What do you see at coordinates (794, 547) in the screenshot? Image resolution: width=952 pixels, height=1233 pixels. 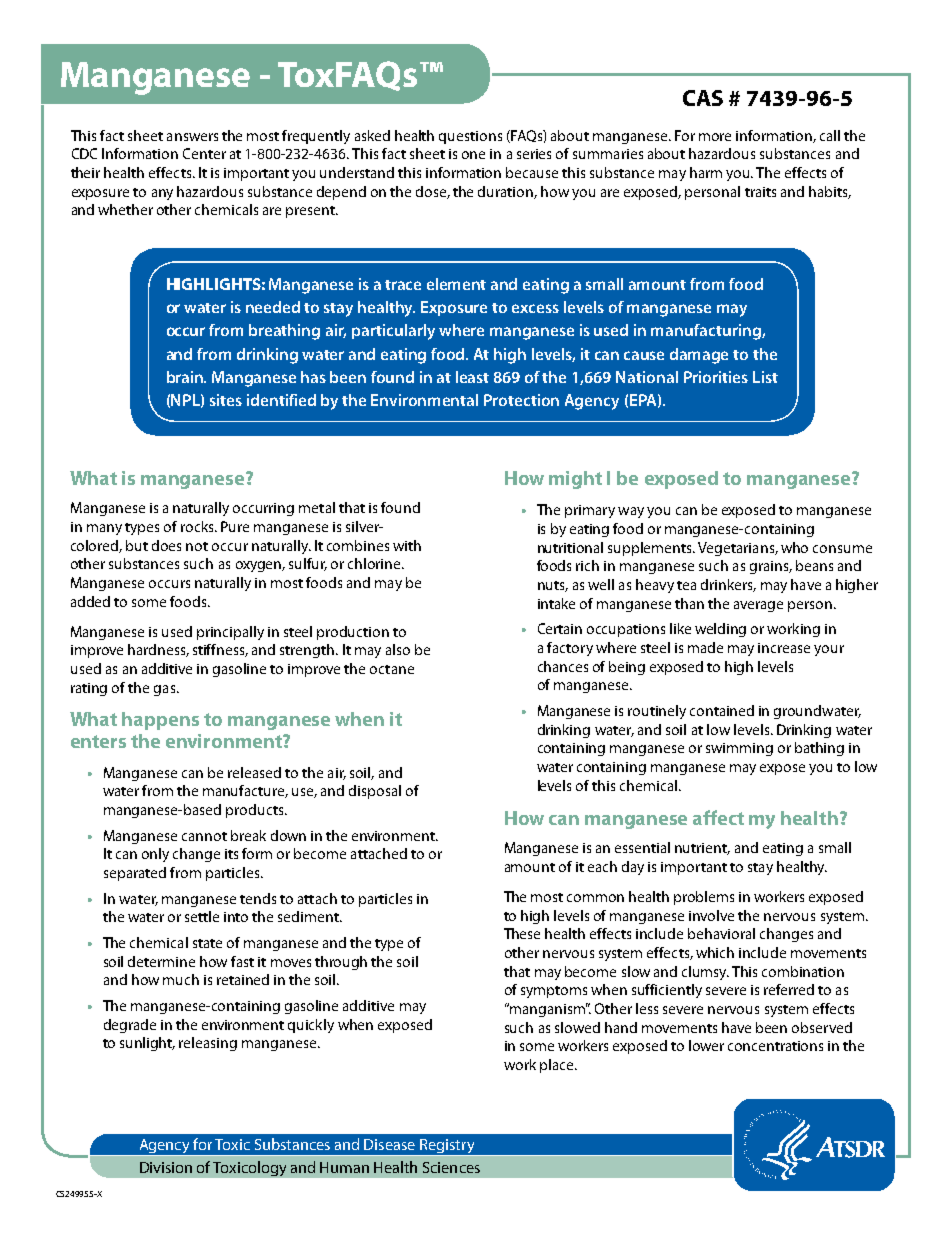 I see `who` at bounding box center [794, 547].
